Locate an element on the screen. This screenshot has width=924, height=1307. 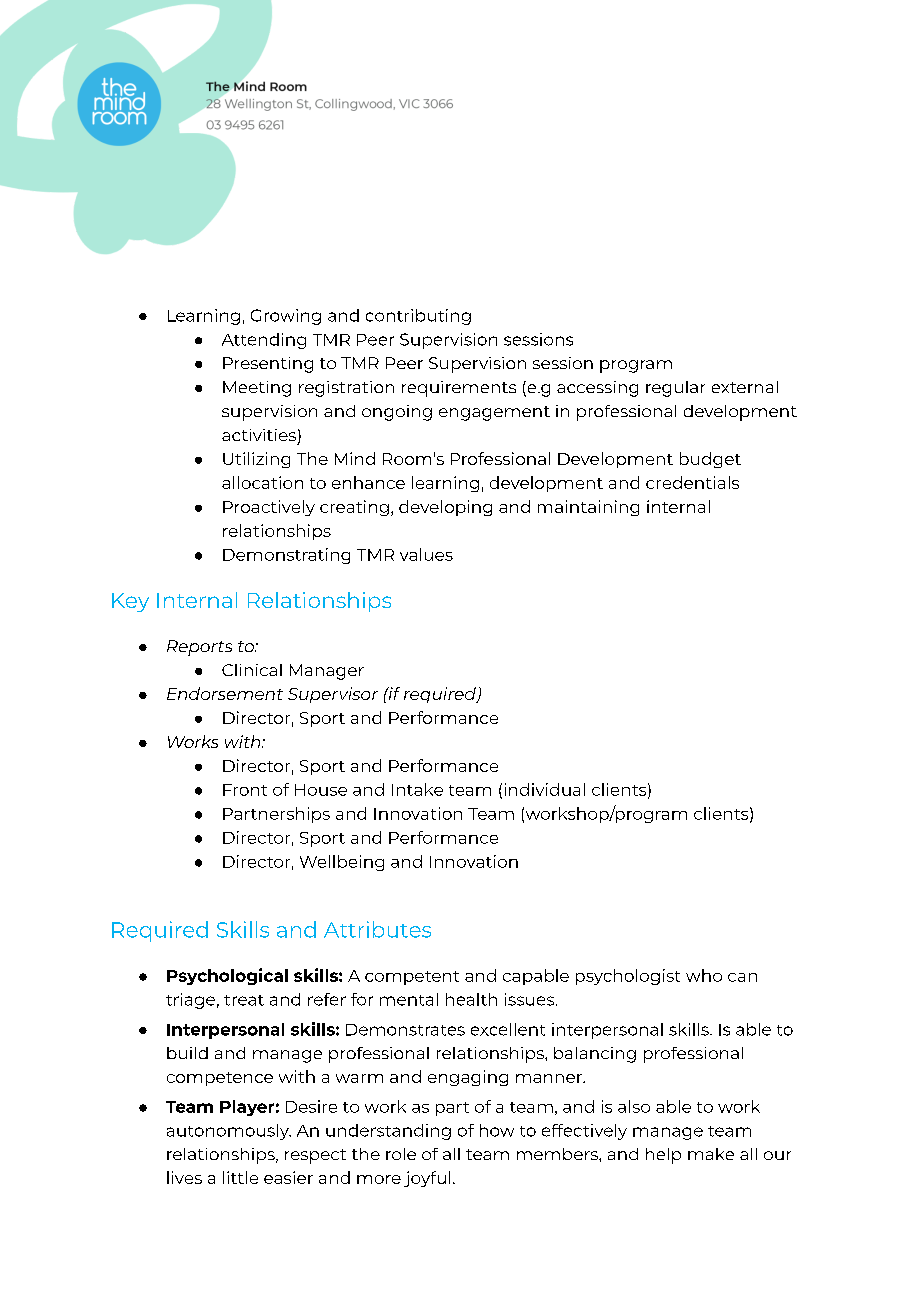
regular is located at coordinates (675, 389).
